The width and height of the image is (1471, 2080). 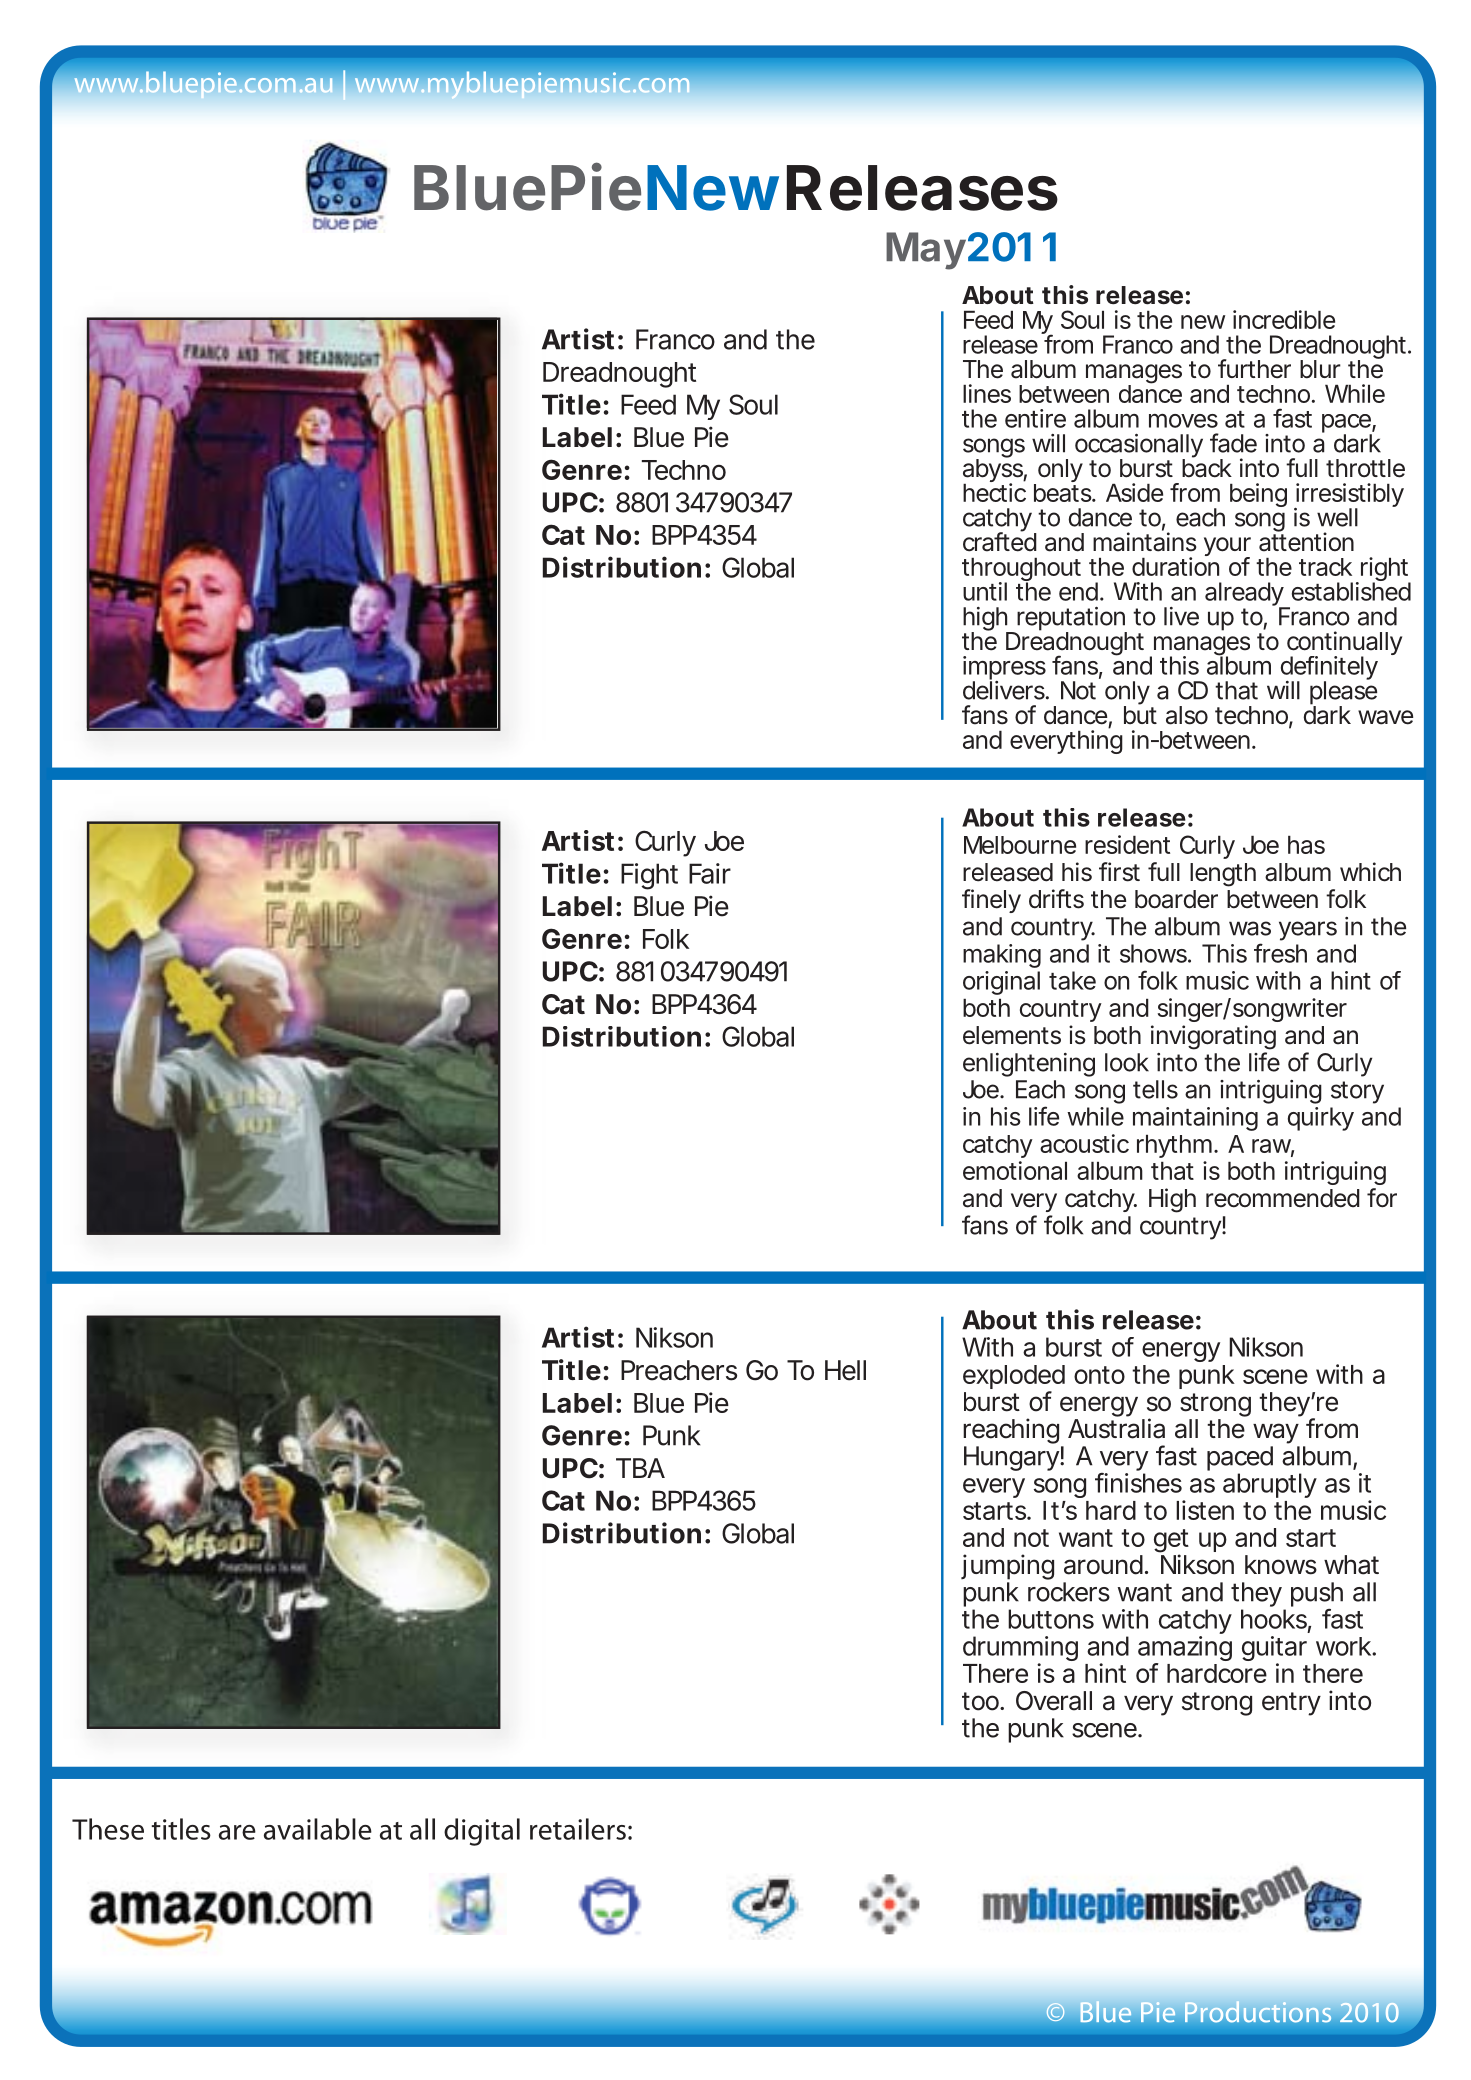 What do you see at coordinates (1254, 369) in the image?
I see `further` at bounding box center [1254, 369].
